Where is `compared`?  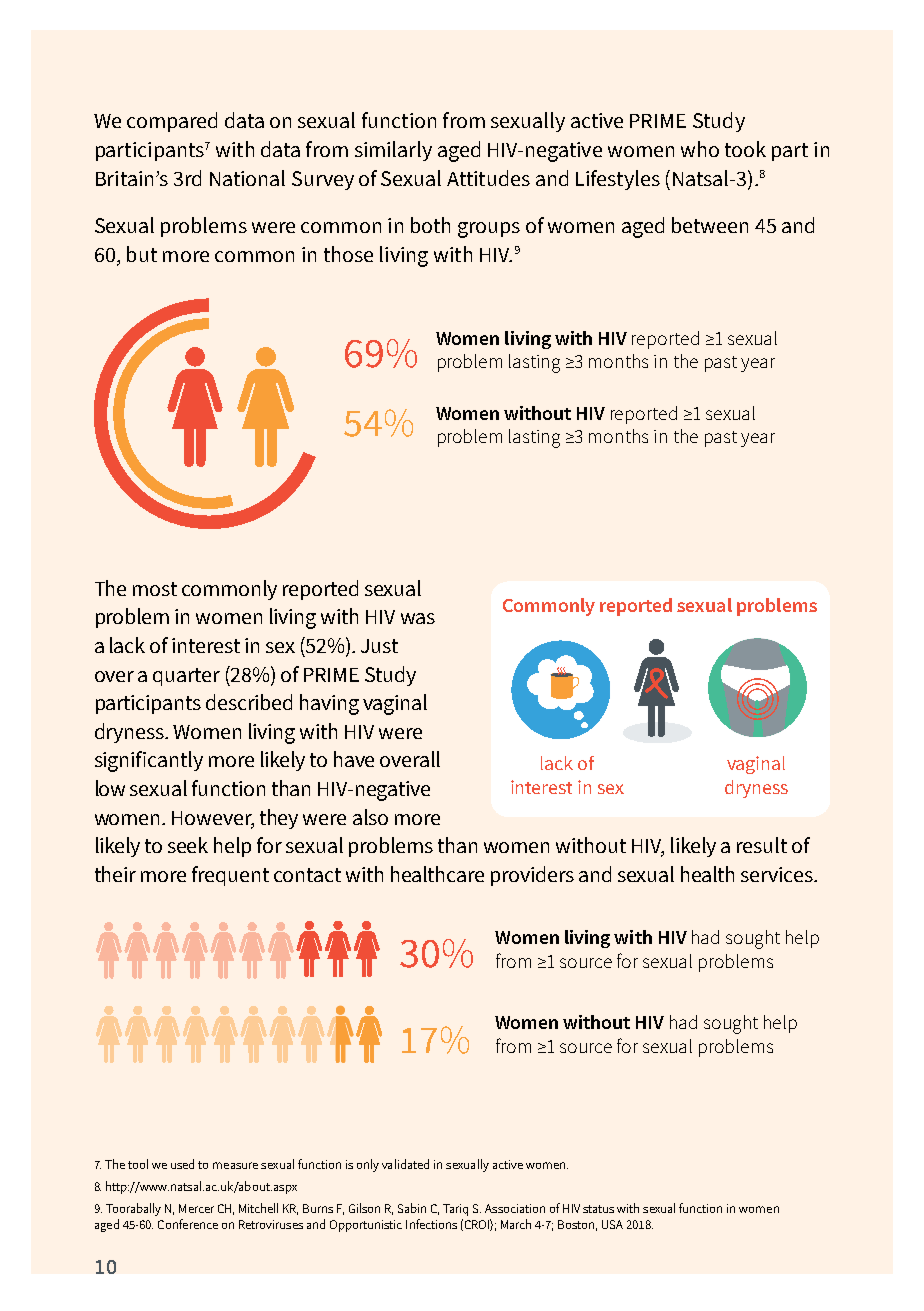 compared is located at coordinates (172, 122).
